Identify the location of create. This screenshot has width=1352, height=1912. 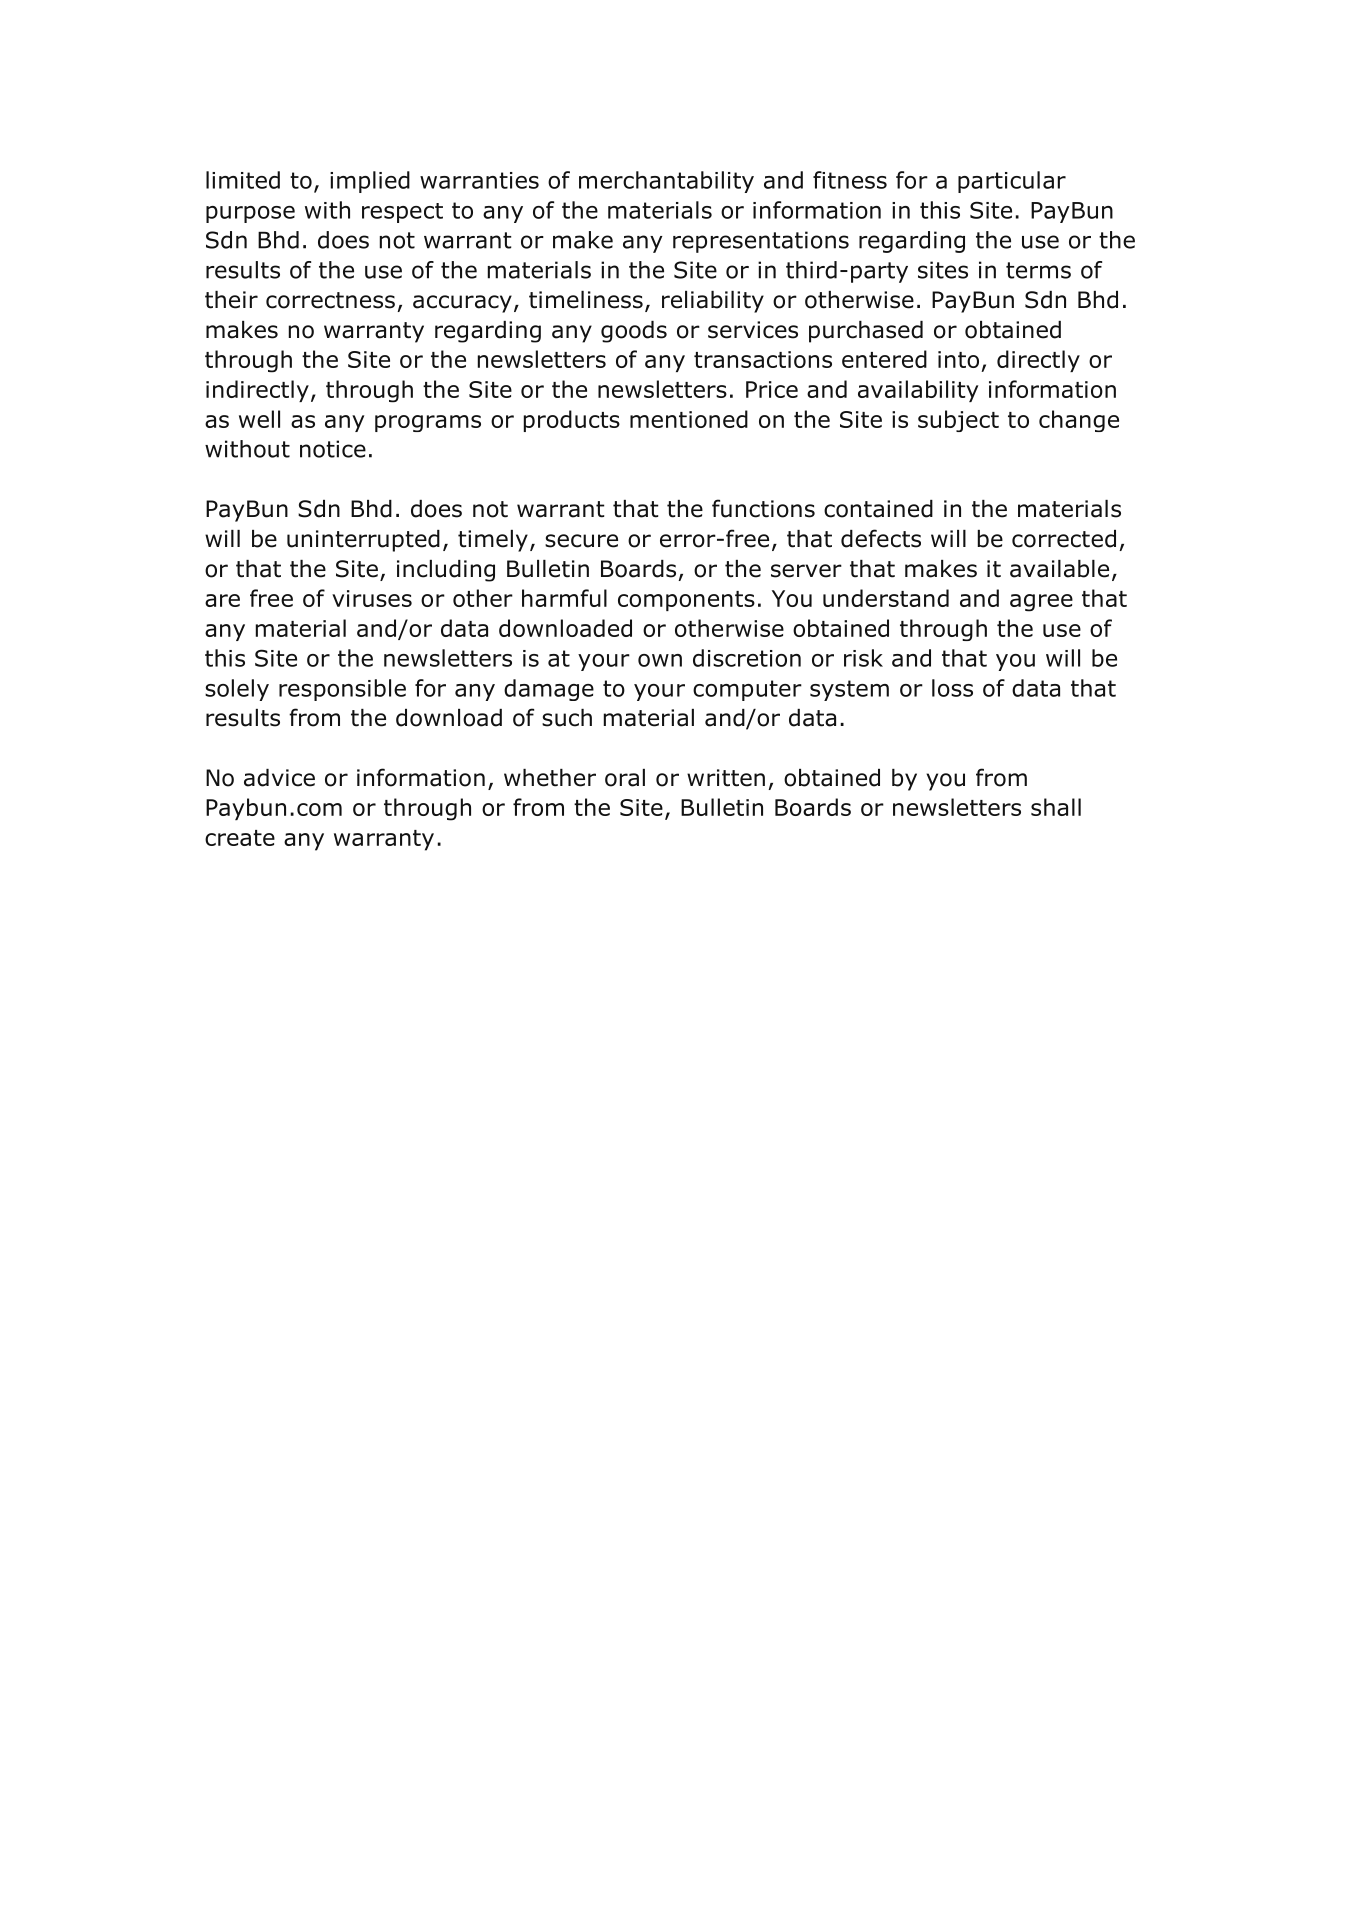
(240, 838).
